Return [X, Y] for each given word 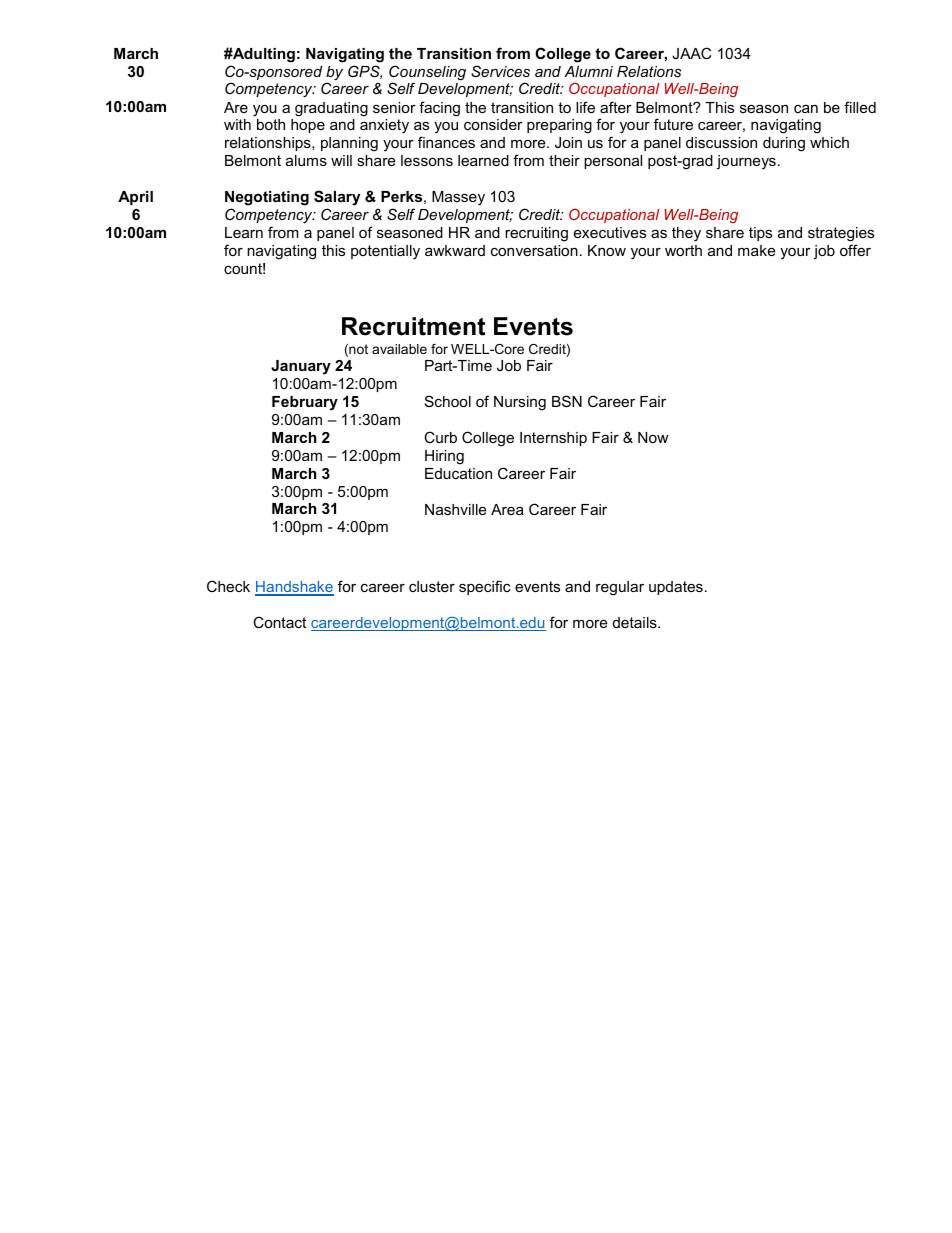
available [399, 349]
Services [500, 71]
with [237, 124]
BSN [567, 401]
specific [484, 587]
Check [228, 586]
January [301, 367]
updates [676, 588]
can [806, 109]
